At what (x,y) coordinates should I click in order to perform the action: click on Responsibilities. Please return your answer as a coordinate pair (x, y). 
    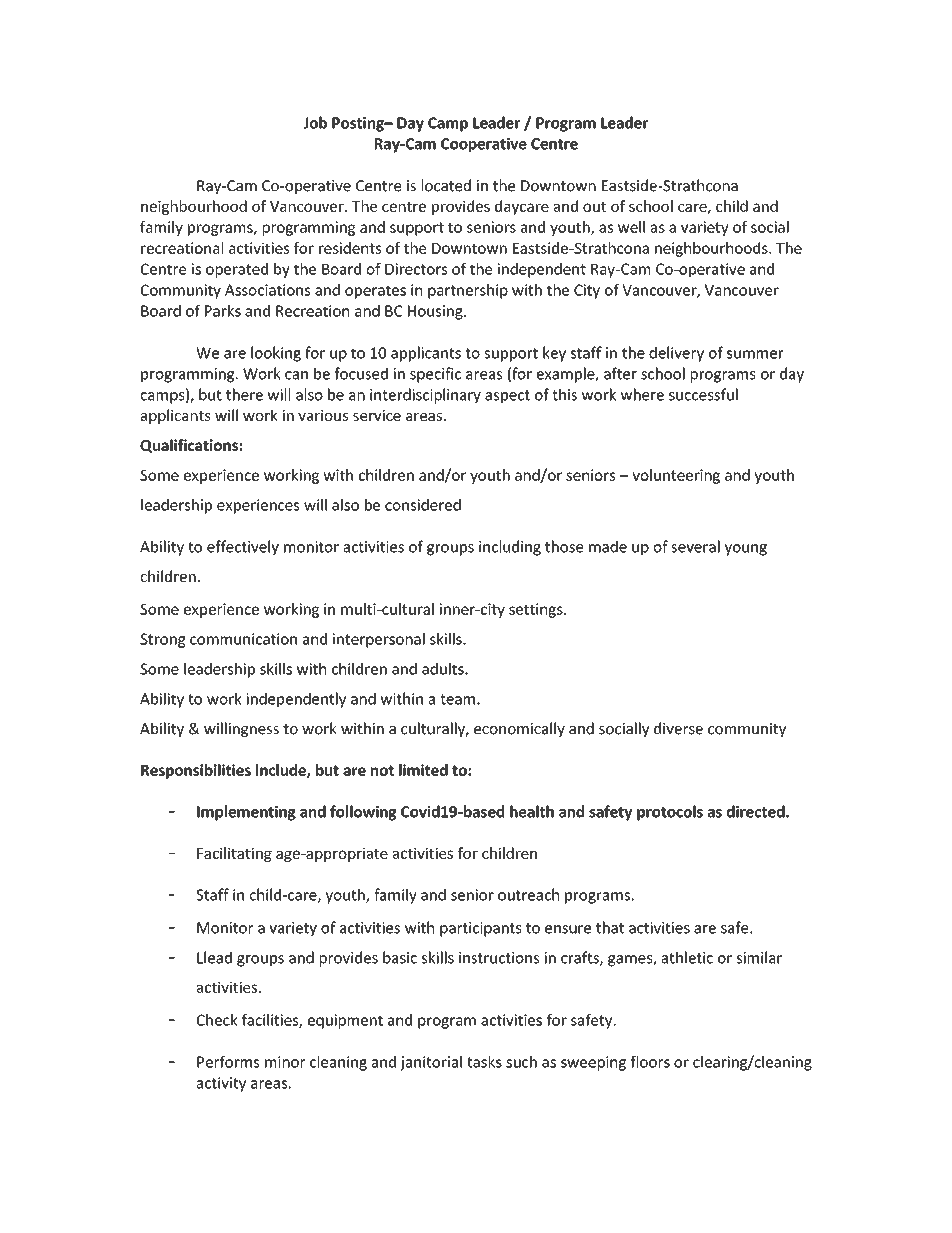
    Looking at the image, I should click on (196, 771).
